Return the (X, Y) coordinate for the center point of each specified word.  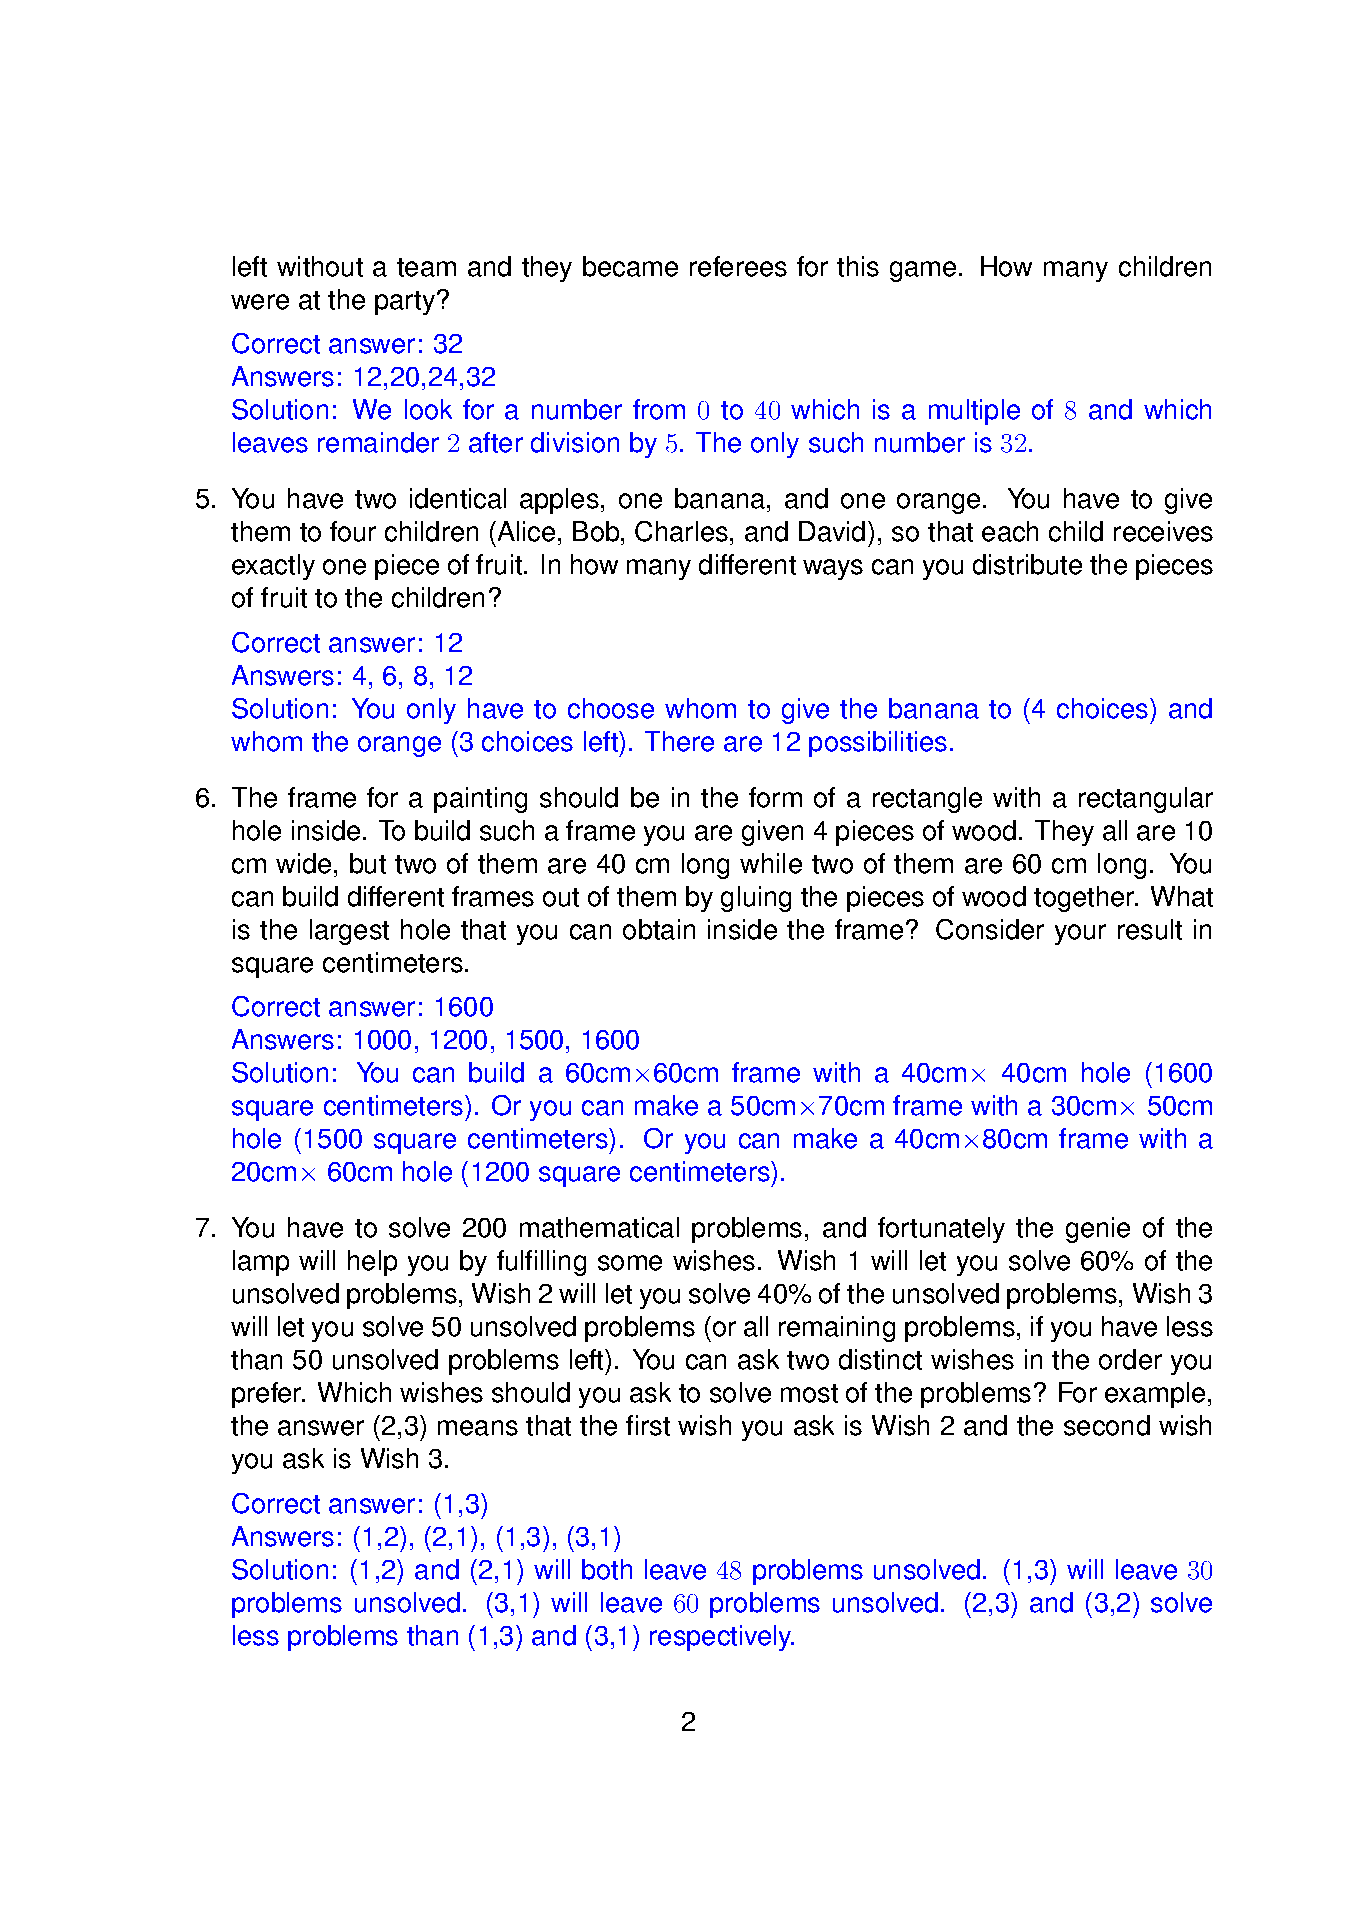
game (923, 271)
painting (480, 800)
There (679, 741)
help (372, 1263)
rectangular (1146, 800)
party (406, 303)
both (607, 1569)
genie (1098, 1230)
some (630, 1263)
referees (738, 266)
